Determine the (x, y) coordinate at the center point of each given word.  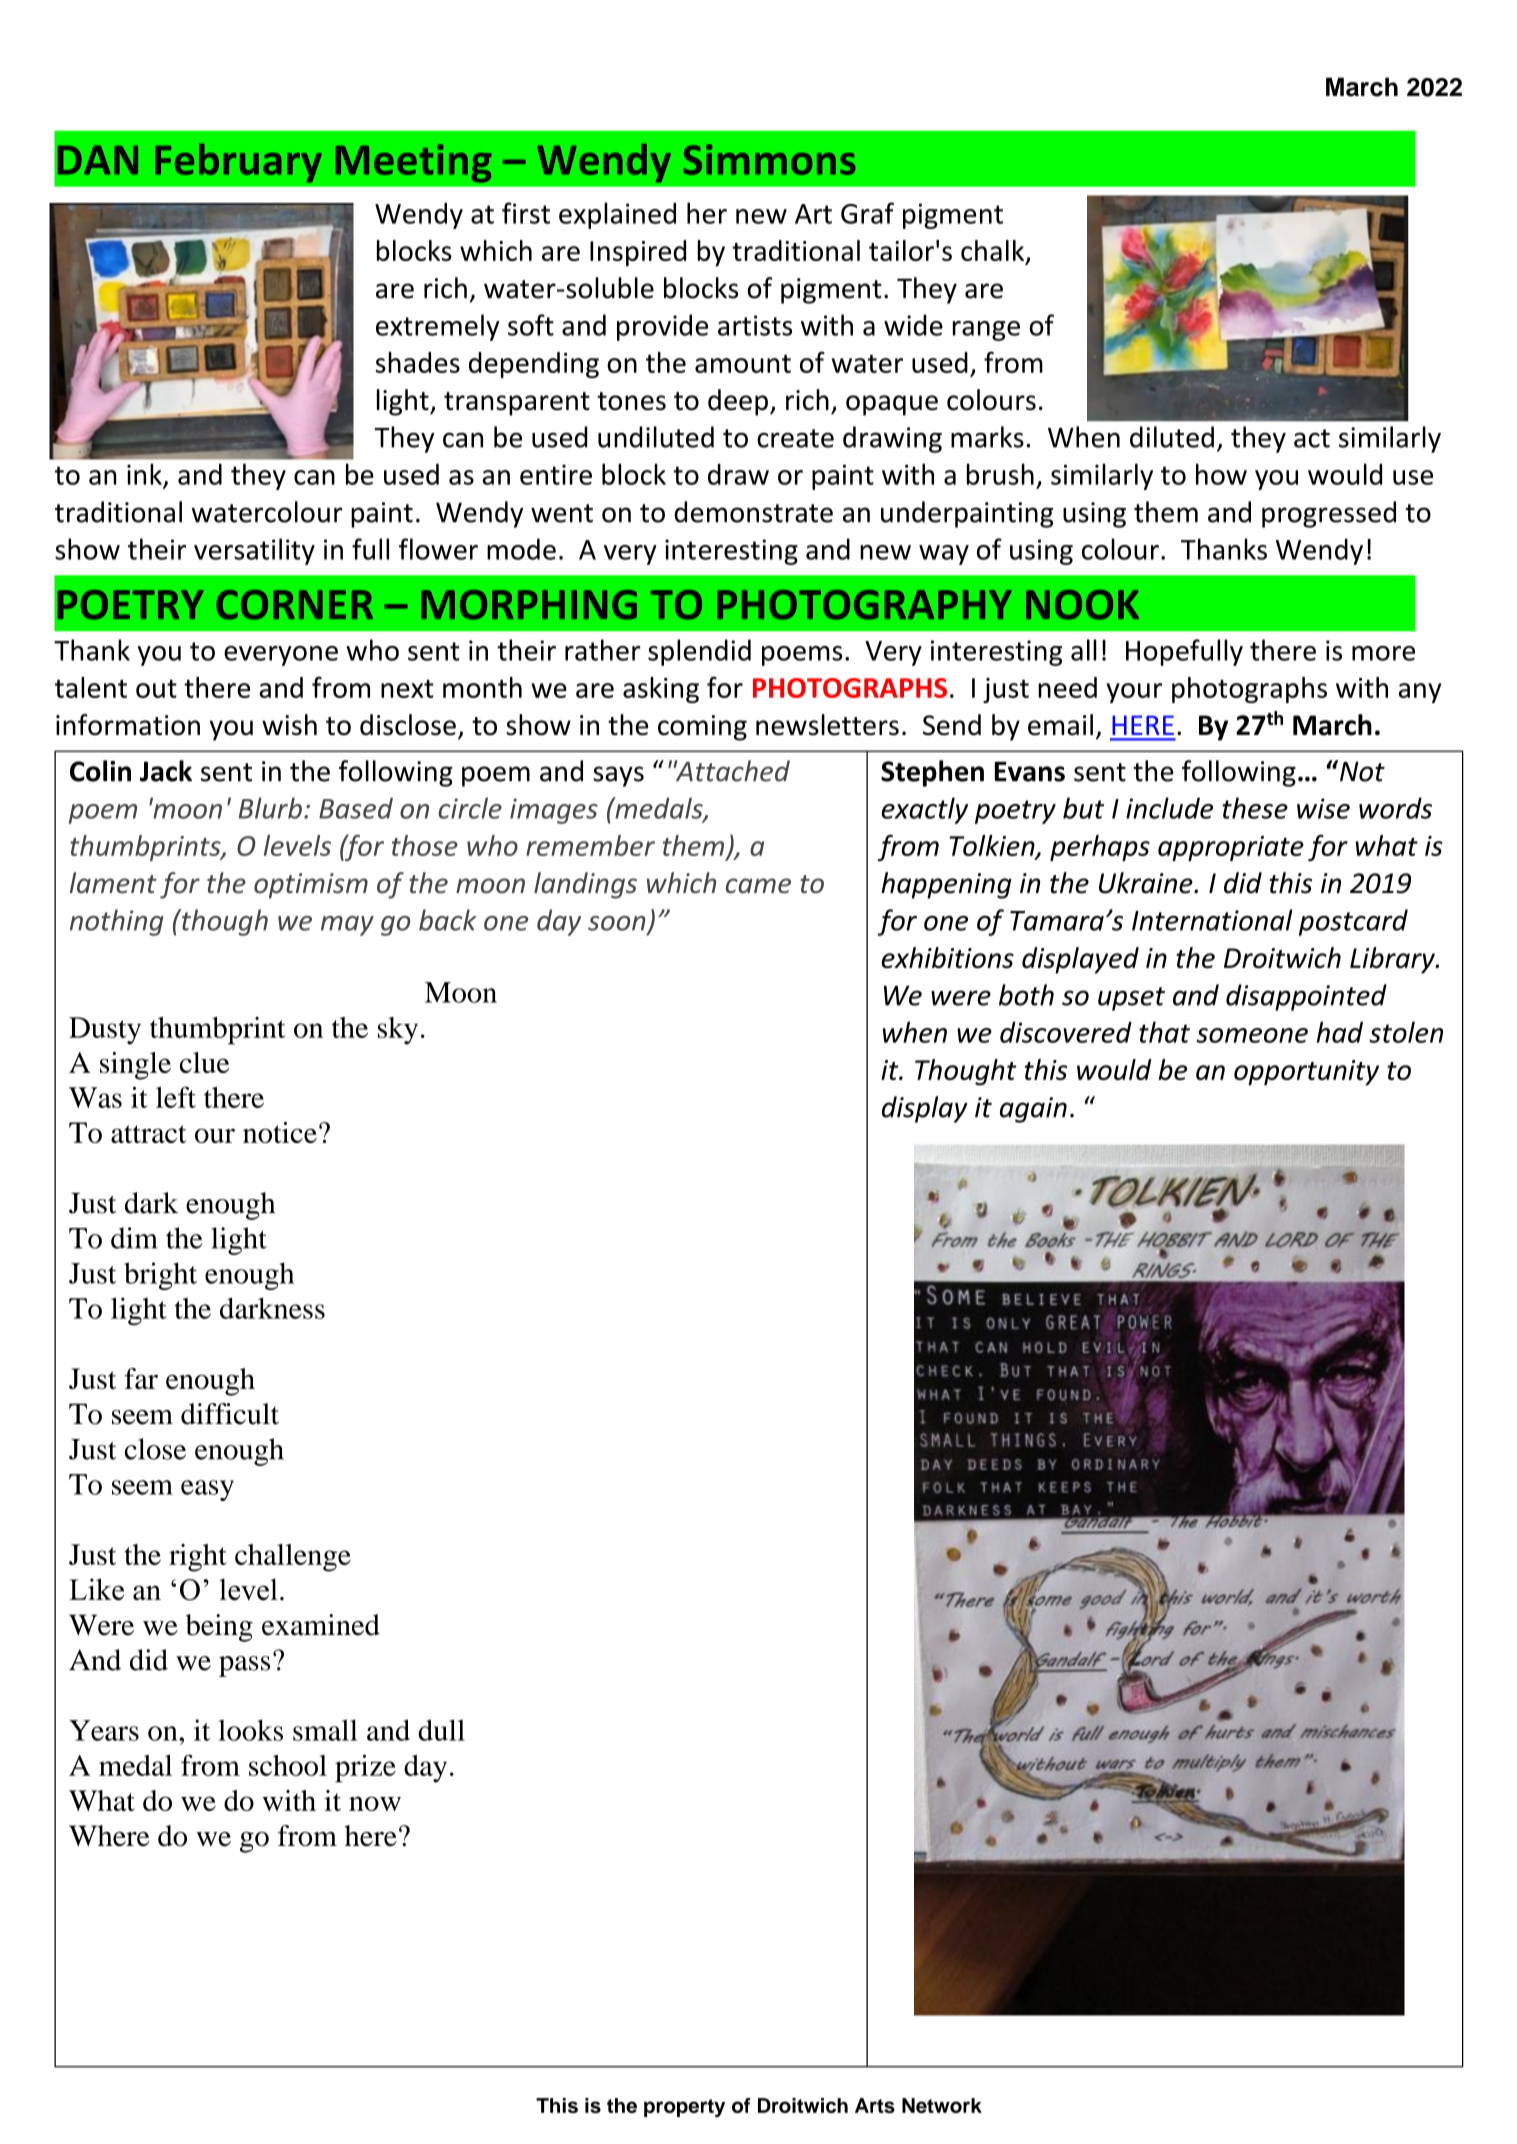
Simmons (769, 159)
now (375, 1803)
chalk (994, 252)
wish (289, 725)
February (238, 163)
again (1033, 1110)
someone (1252, 1035)
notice (280, 1132)
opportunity (1306, 1073)
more (1383, 653)
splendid (699, 652)
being (219, 1628)
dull (441, 1730)
